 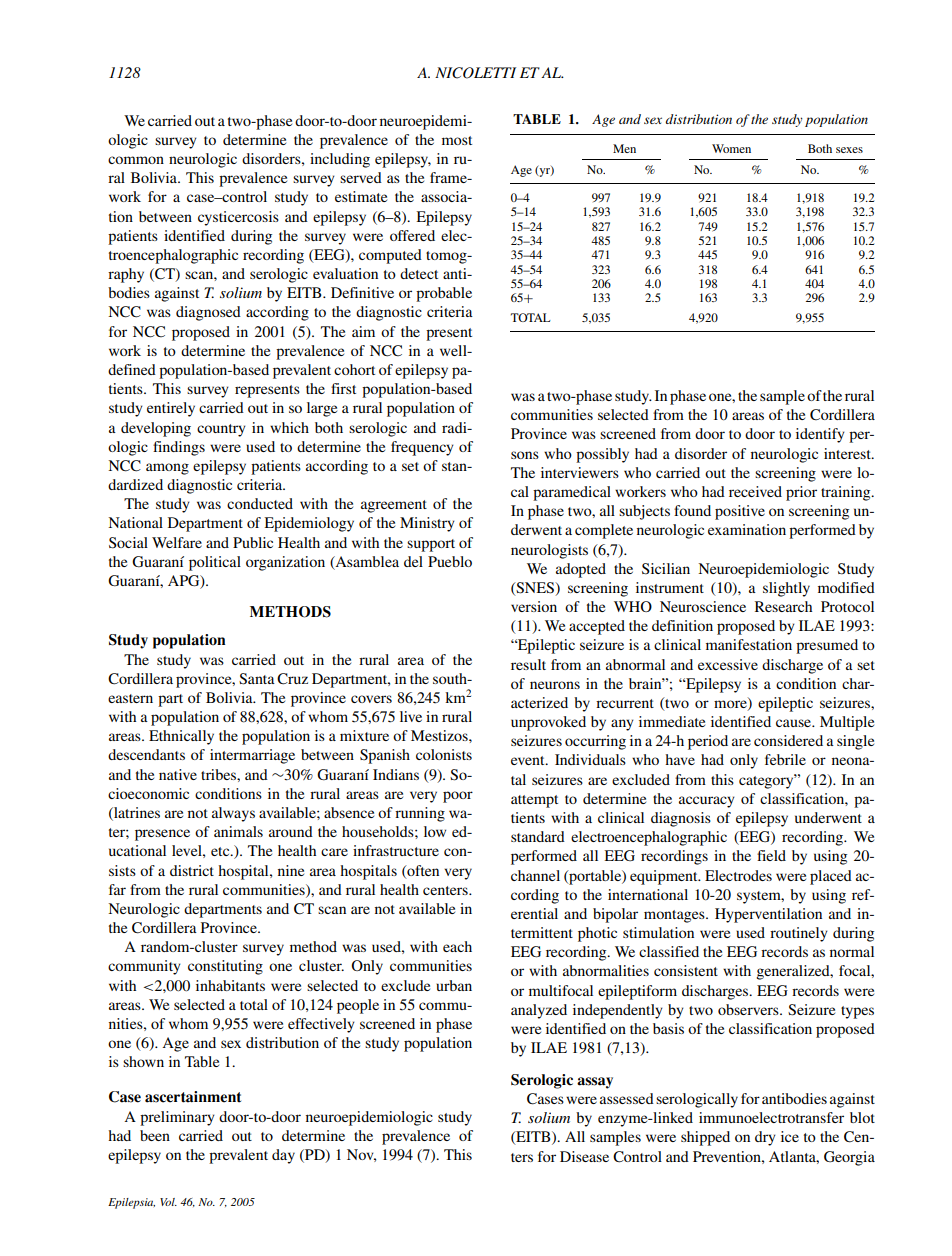 I want to click on probable, so click(x=444, y=294).
